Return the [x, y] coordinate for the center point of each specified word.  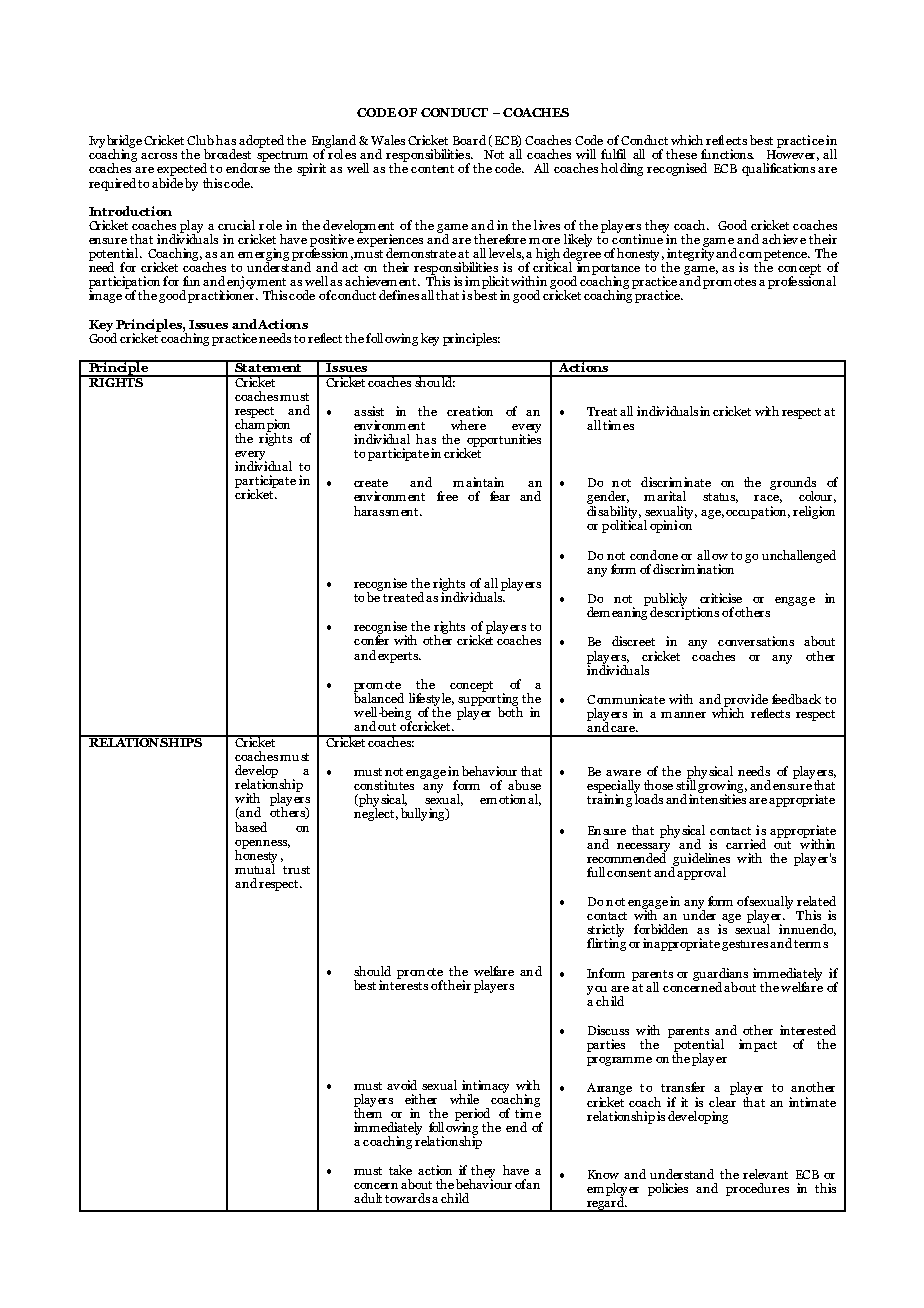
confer [371, 639]
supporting [488, 699]
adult [368, 1198]
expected [182, 169]
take [400, 1170]
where [468, 425]
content [432, 169]
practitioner [222, 295]
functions [727, 154]
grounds [793, 485]
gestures [745, 945]
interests [403, 984]
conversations [756, 641]
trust [296, 870]
